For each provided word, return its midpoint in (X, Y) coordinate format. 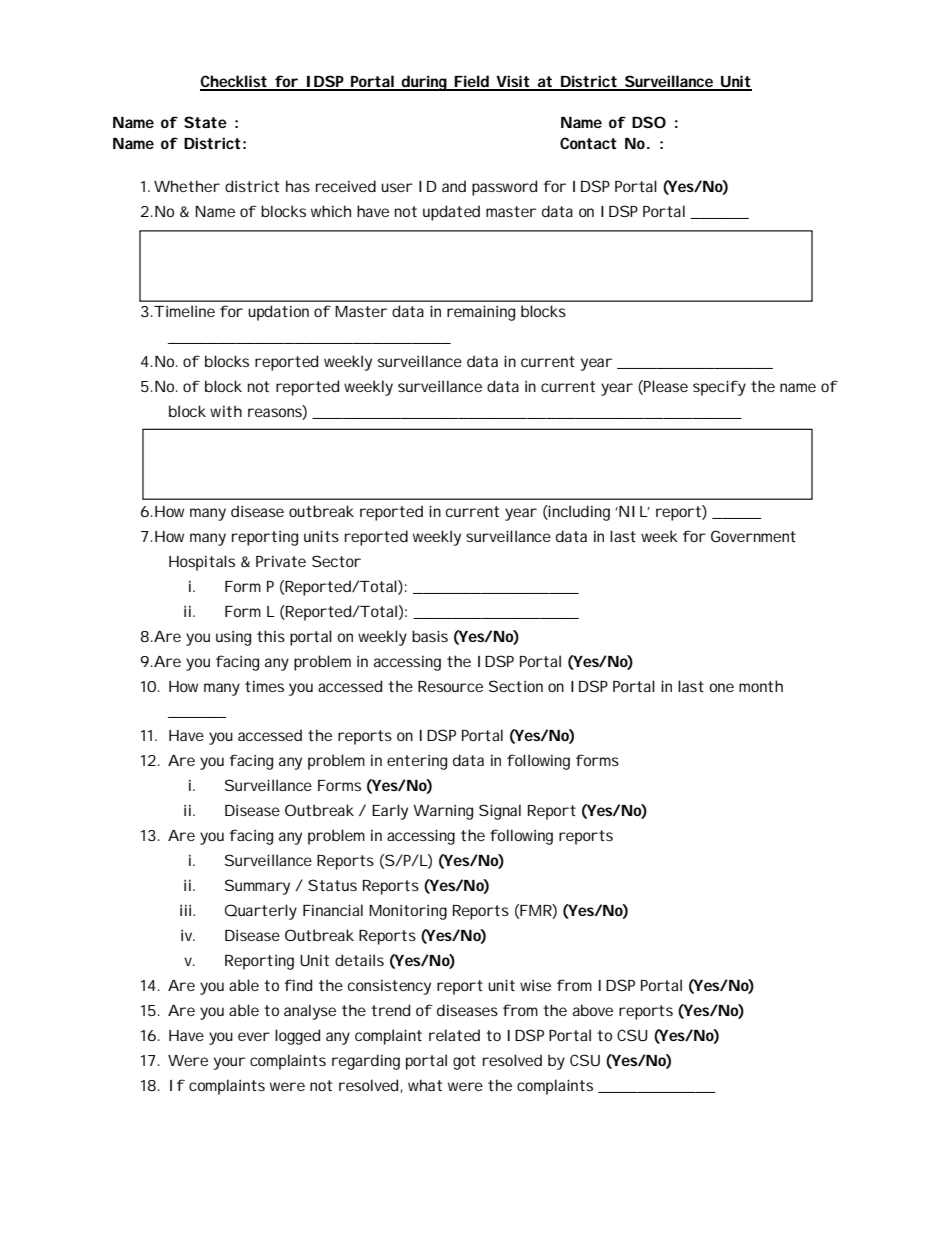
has (298, 186)
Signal (500, 812)
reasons (275, 414)
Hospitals (202, 563)
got (464, 1062)
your (229, 1063)
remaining (481, 313)
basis (430, 636)
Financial (333, 910)
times (264, 686)
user (396, 187)
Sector (336, 561)
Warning (443, 812)
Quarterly (261, 912)
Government (753, 536)
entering (417, 762)
